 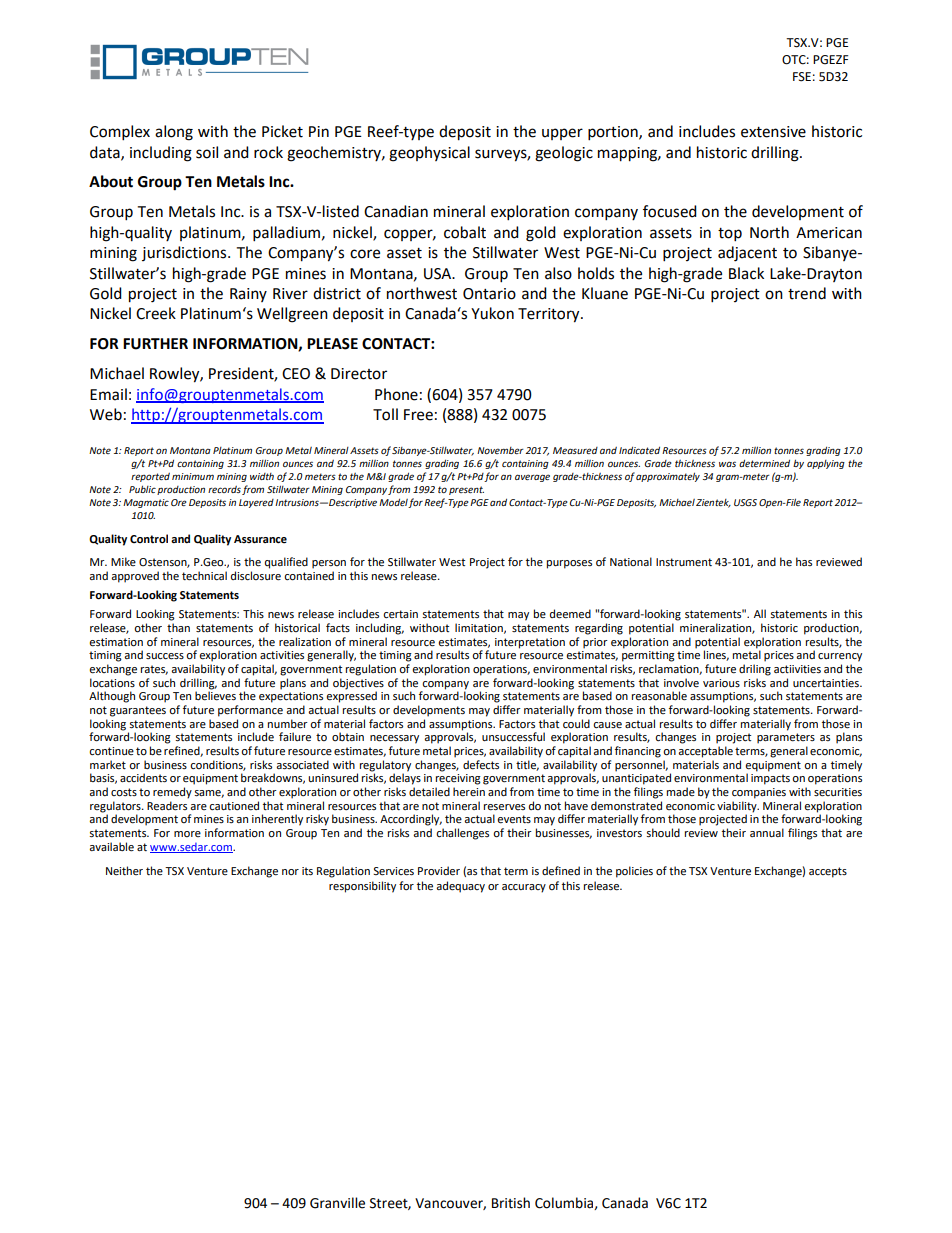 What do you see at coordinates (530, 643) in the document?
I see `interpretation` at bounding box center [530, 643].
